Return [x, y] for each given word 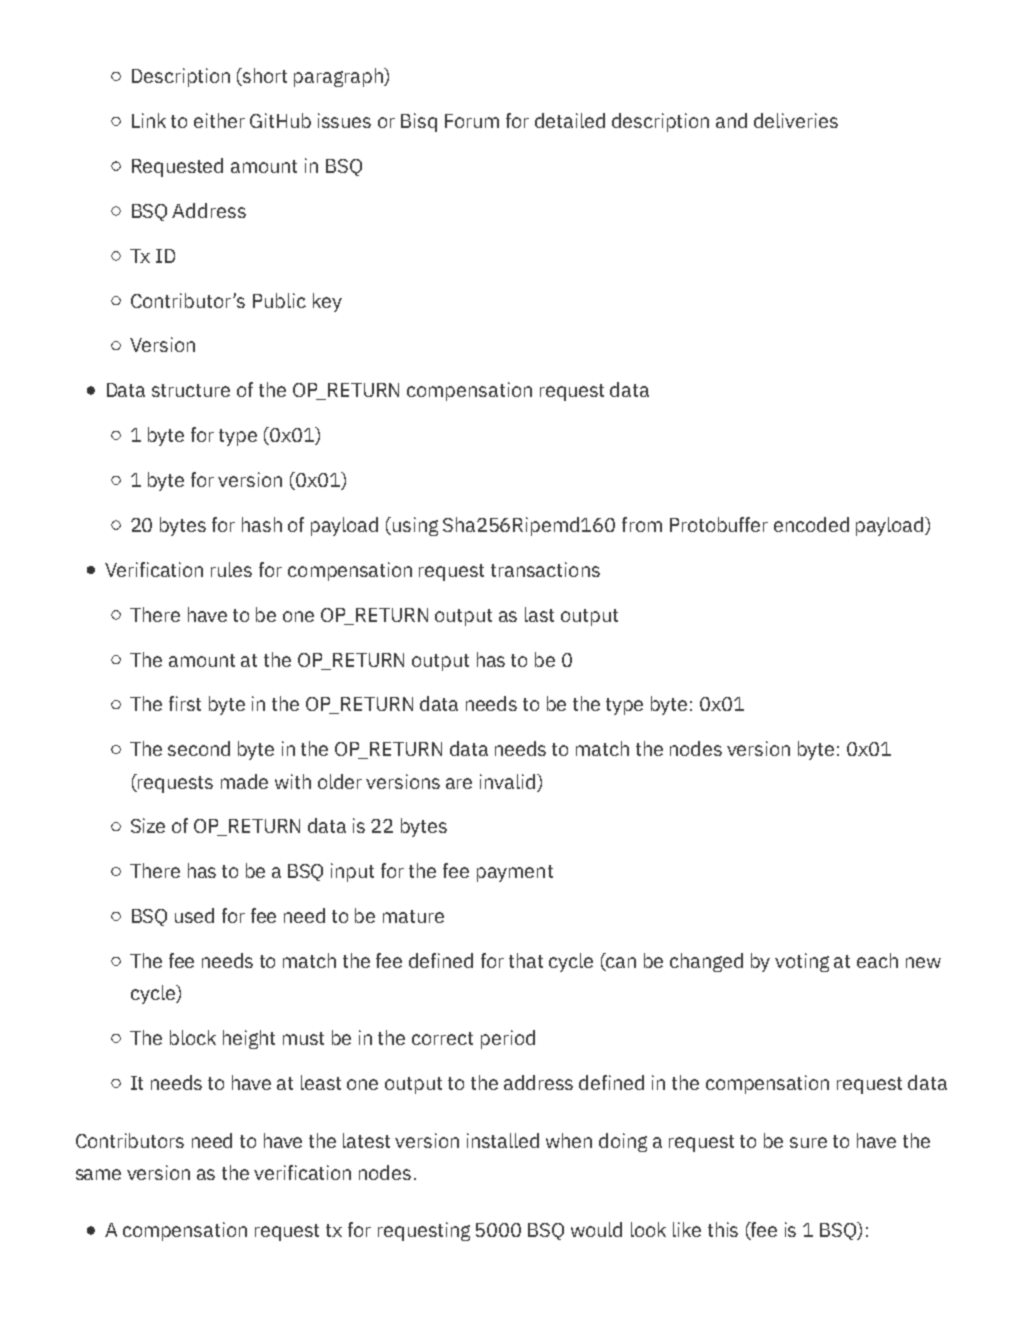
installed [503, 1140]
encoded [811, 524]
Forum [472, 121]
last [539, 614]
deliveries [796, 120]
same [98, 1174]
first [185, 703]
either [219, 120]
